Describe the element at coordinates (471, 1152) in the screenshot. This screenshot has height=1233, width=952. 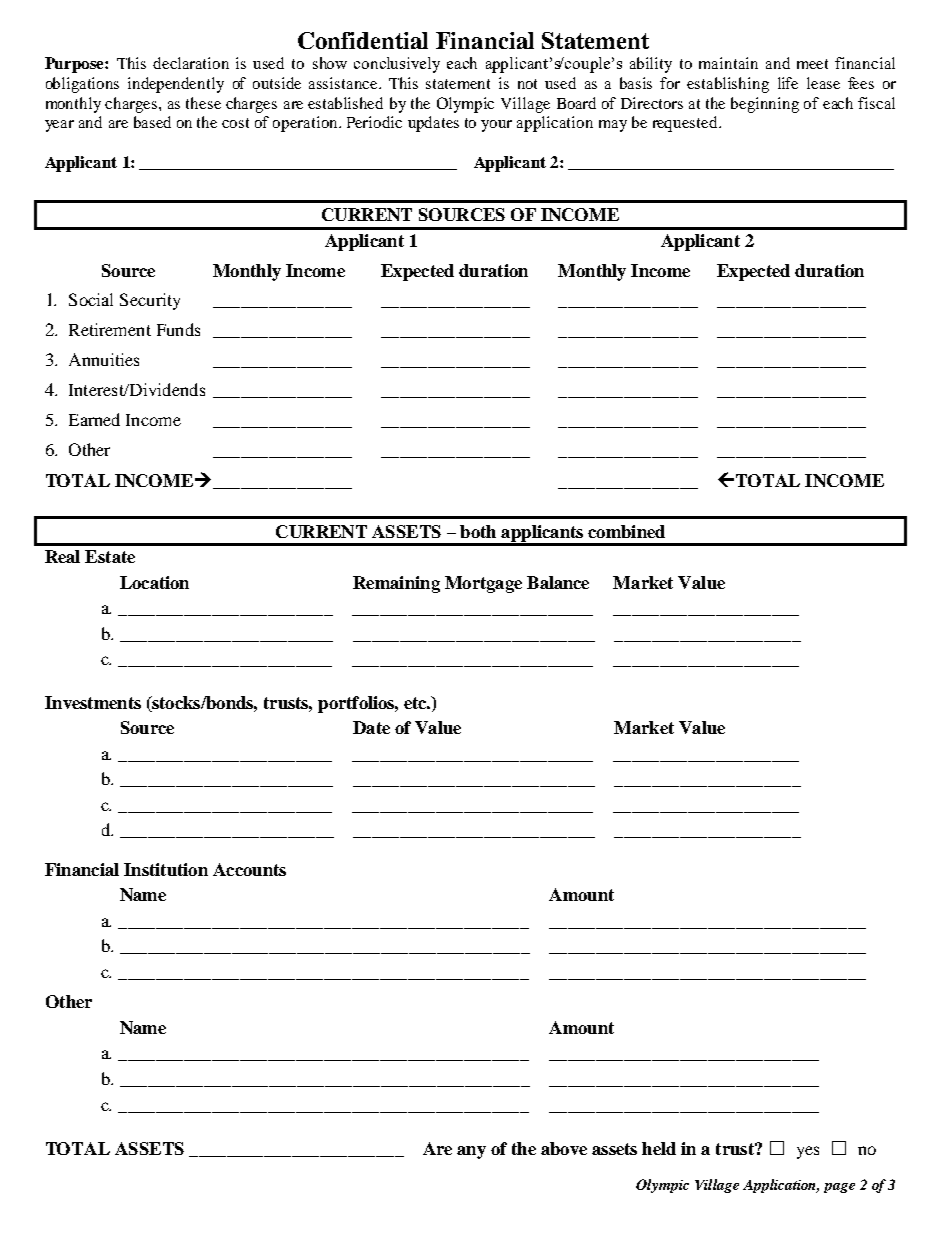
I see `any` at that location.
